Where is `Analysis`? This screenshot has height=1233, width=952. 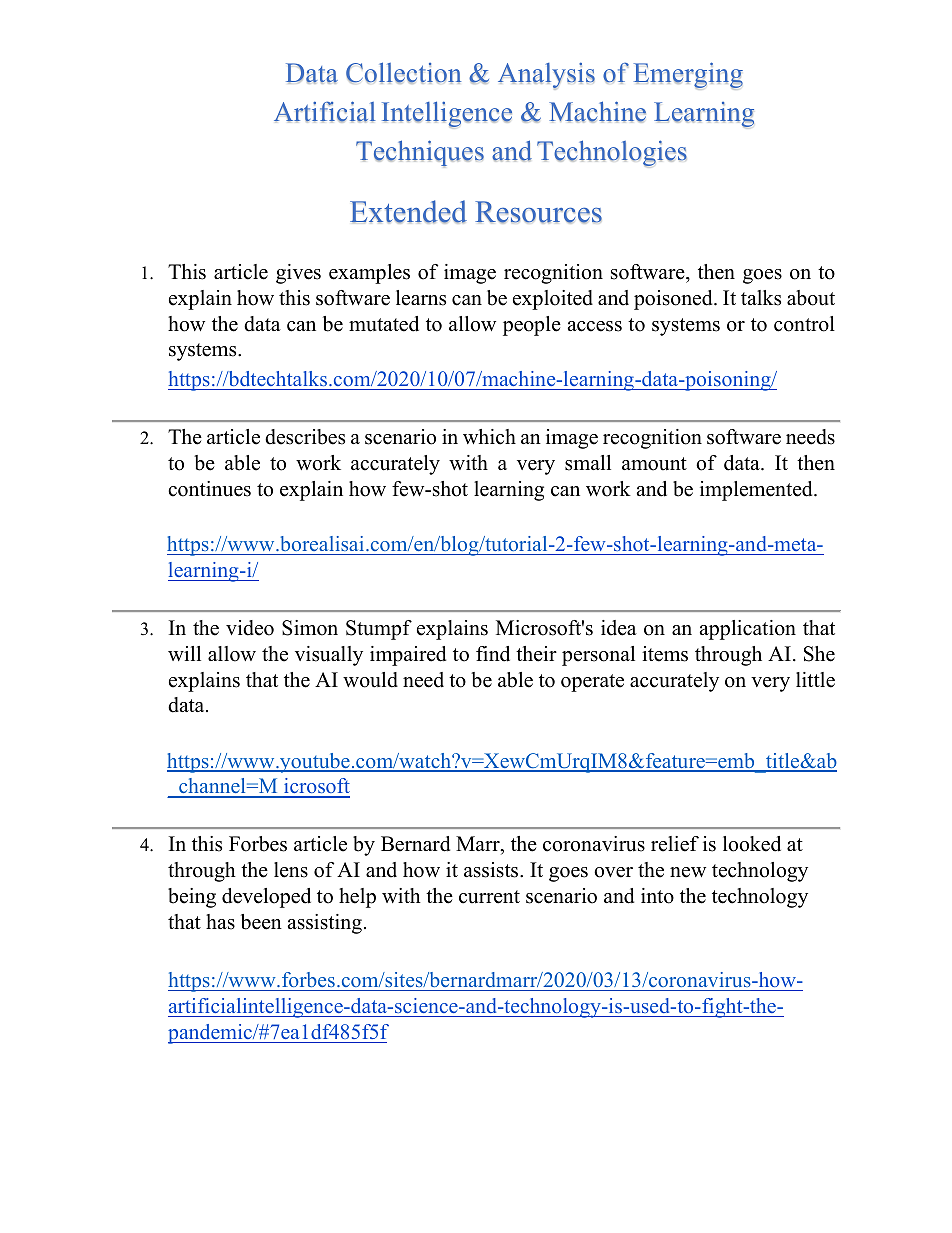 Analysis is located at coordinates (546, 76).
